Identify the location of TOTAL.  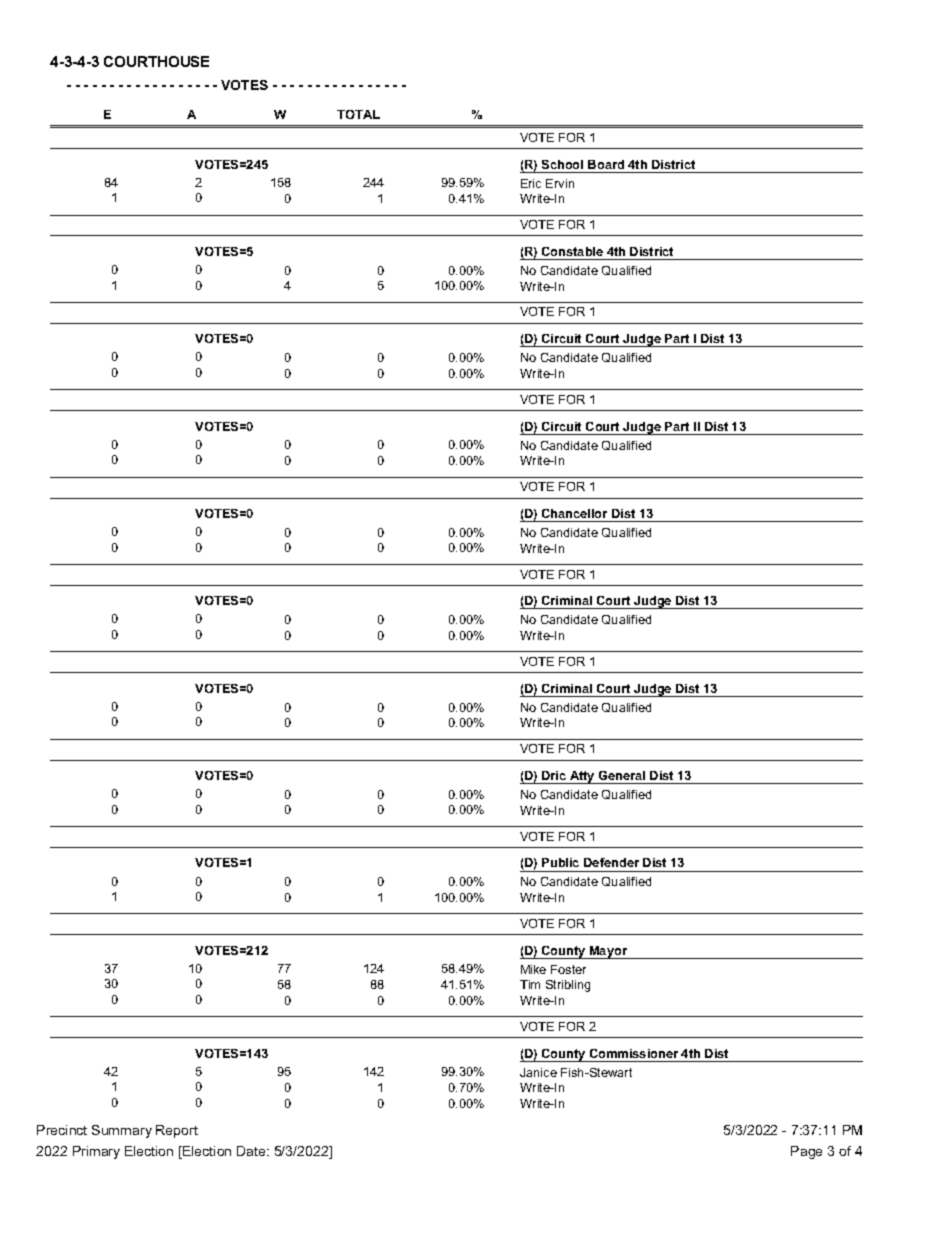
(358, 114).
